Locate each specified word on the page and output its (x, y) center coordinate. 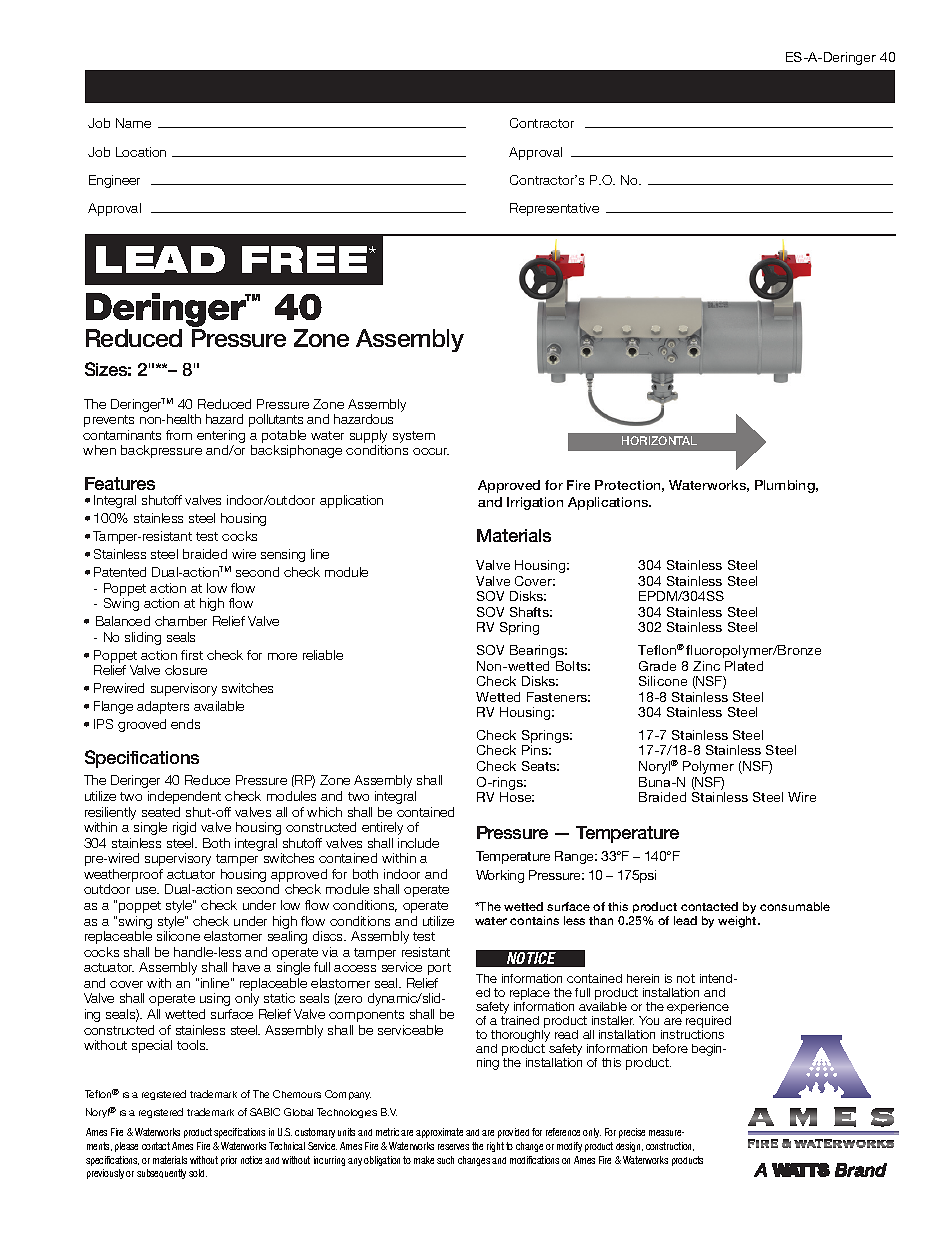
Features (120, 483)
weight (738, 922)
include (418, 843)
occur (431, 451)
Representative (554, 209)
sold (198, 1173)
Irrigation (535, 503)
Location (141, 152)
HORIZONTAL (659, 440)
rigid (184, 828)
